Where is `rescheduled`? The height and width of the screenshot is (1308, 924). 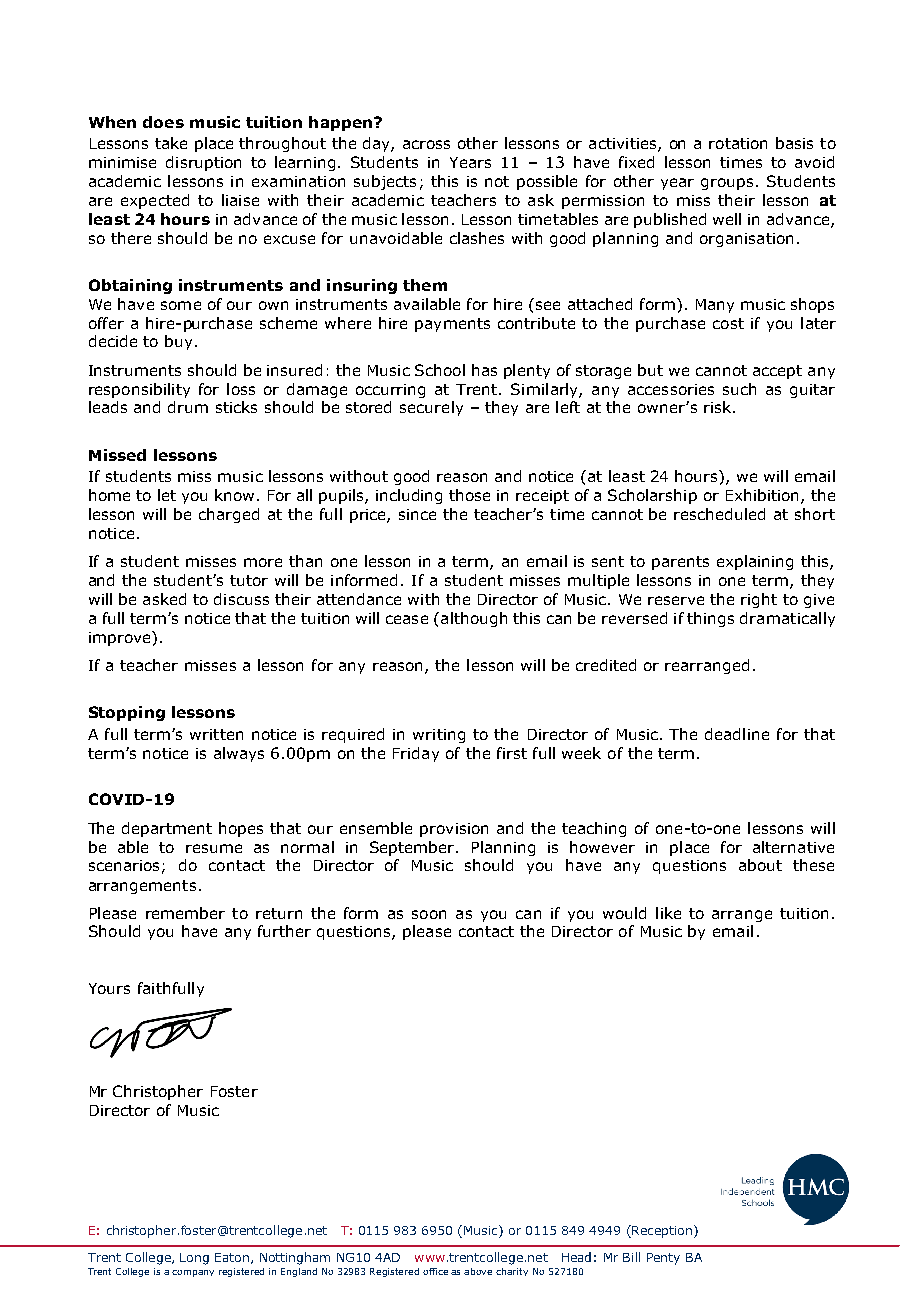
rescheduled is located at coordinates (719, 514).
